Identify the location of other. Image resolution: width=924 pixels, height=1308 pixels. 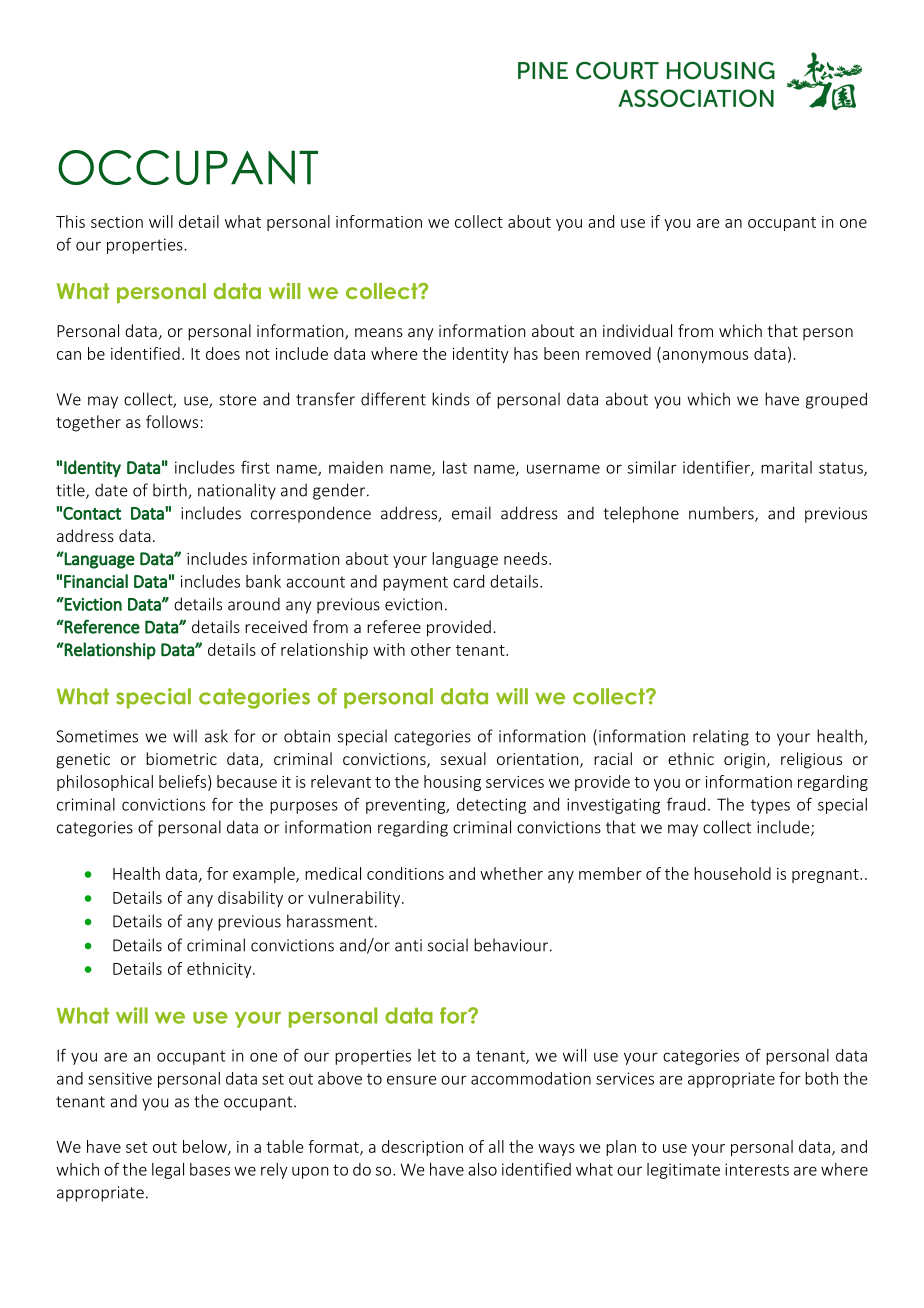
(431, 649).
